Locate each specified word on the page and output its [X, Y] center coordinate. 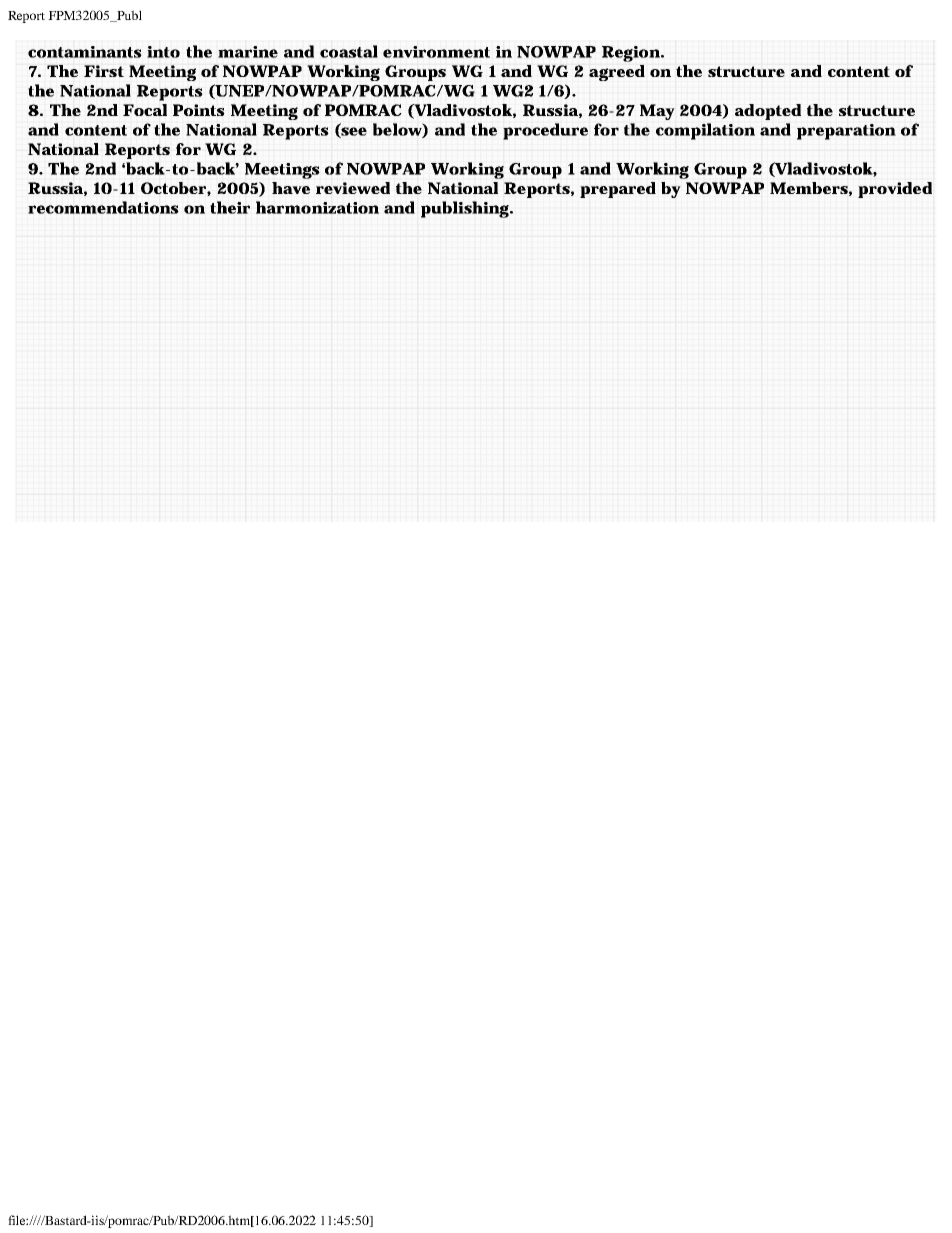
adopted [768, 112]
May [657, 112]
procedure [545, 131]
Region [631, 54]
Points [199, 110]
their [230, 207]
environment [436, 52]
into [163, 52]
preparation [846, 132]
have [291, 188]
